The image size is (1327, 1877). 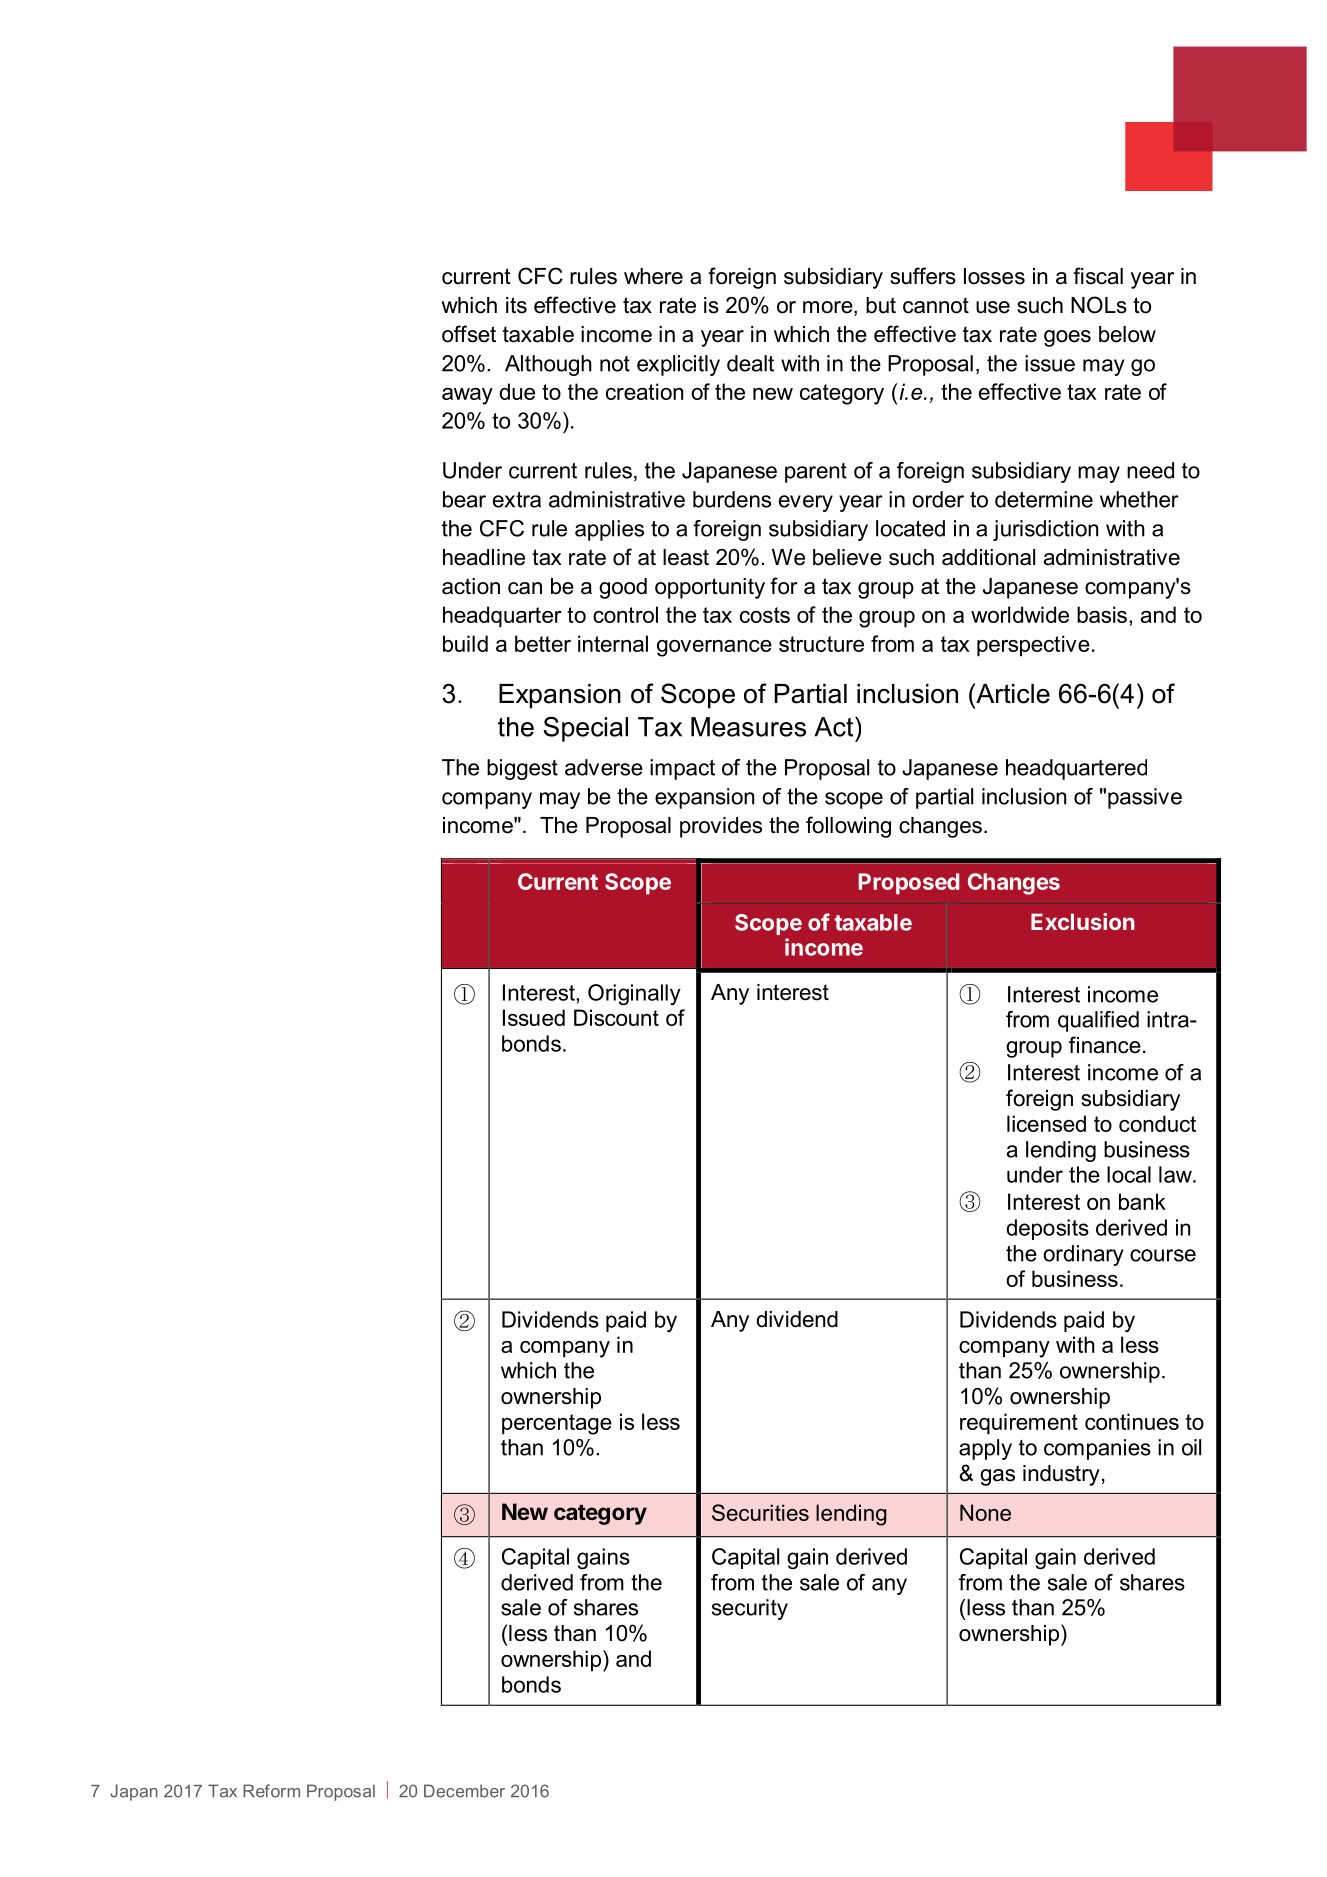 I want to click on passive, so click(x=1145, y=798).
